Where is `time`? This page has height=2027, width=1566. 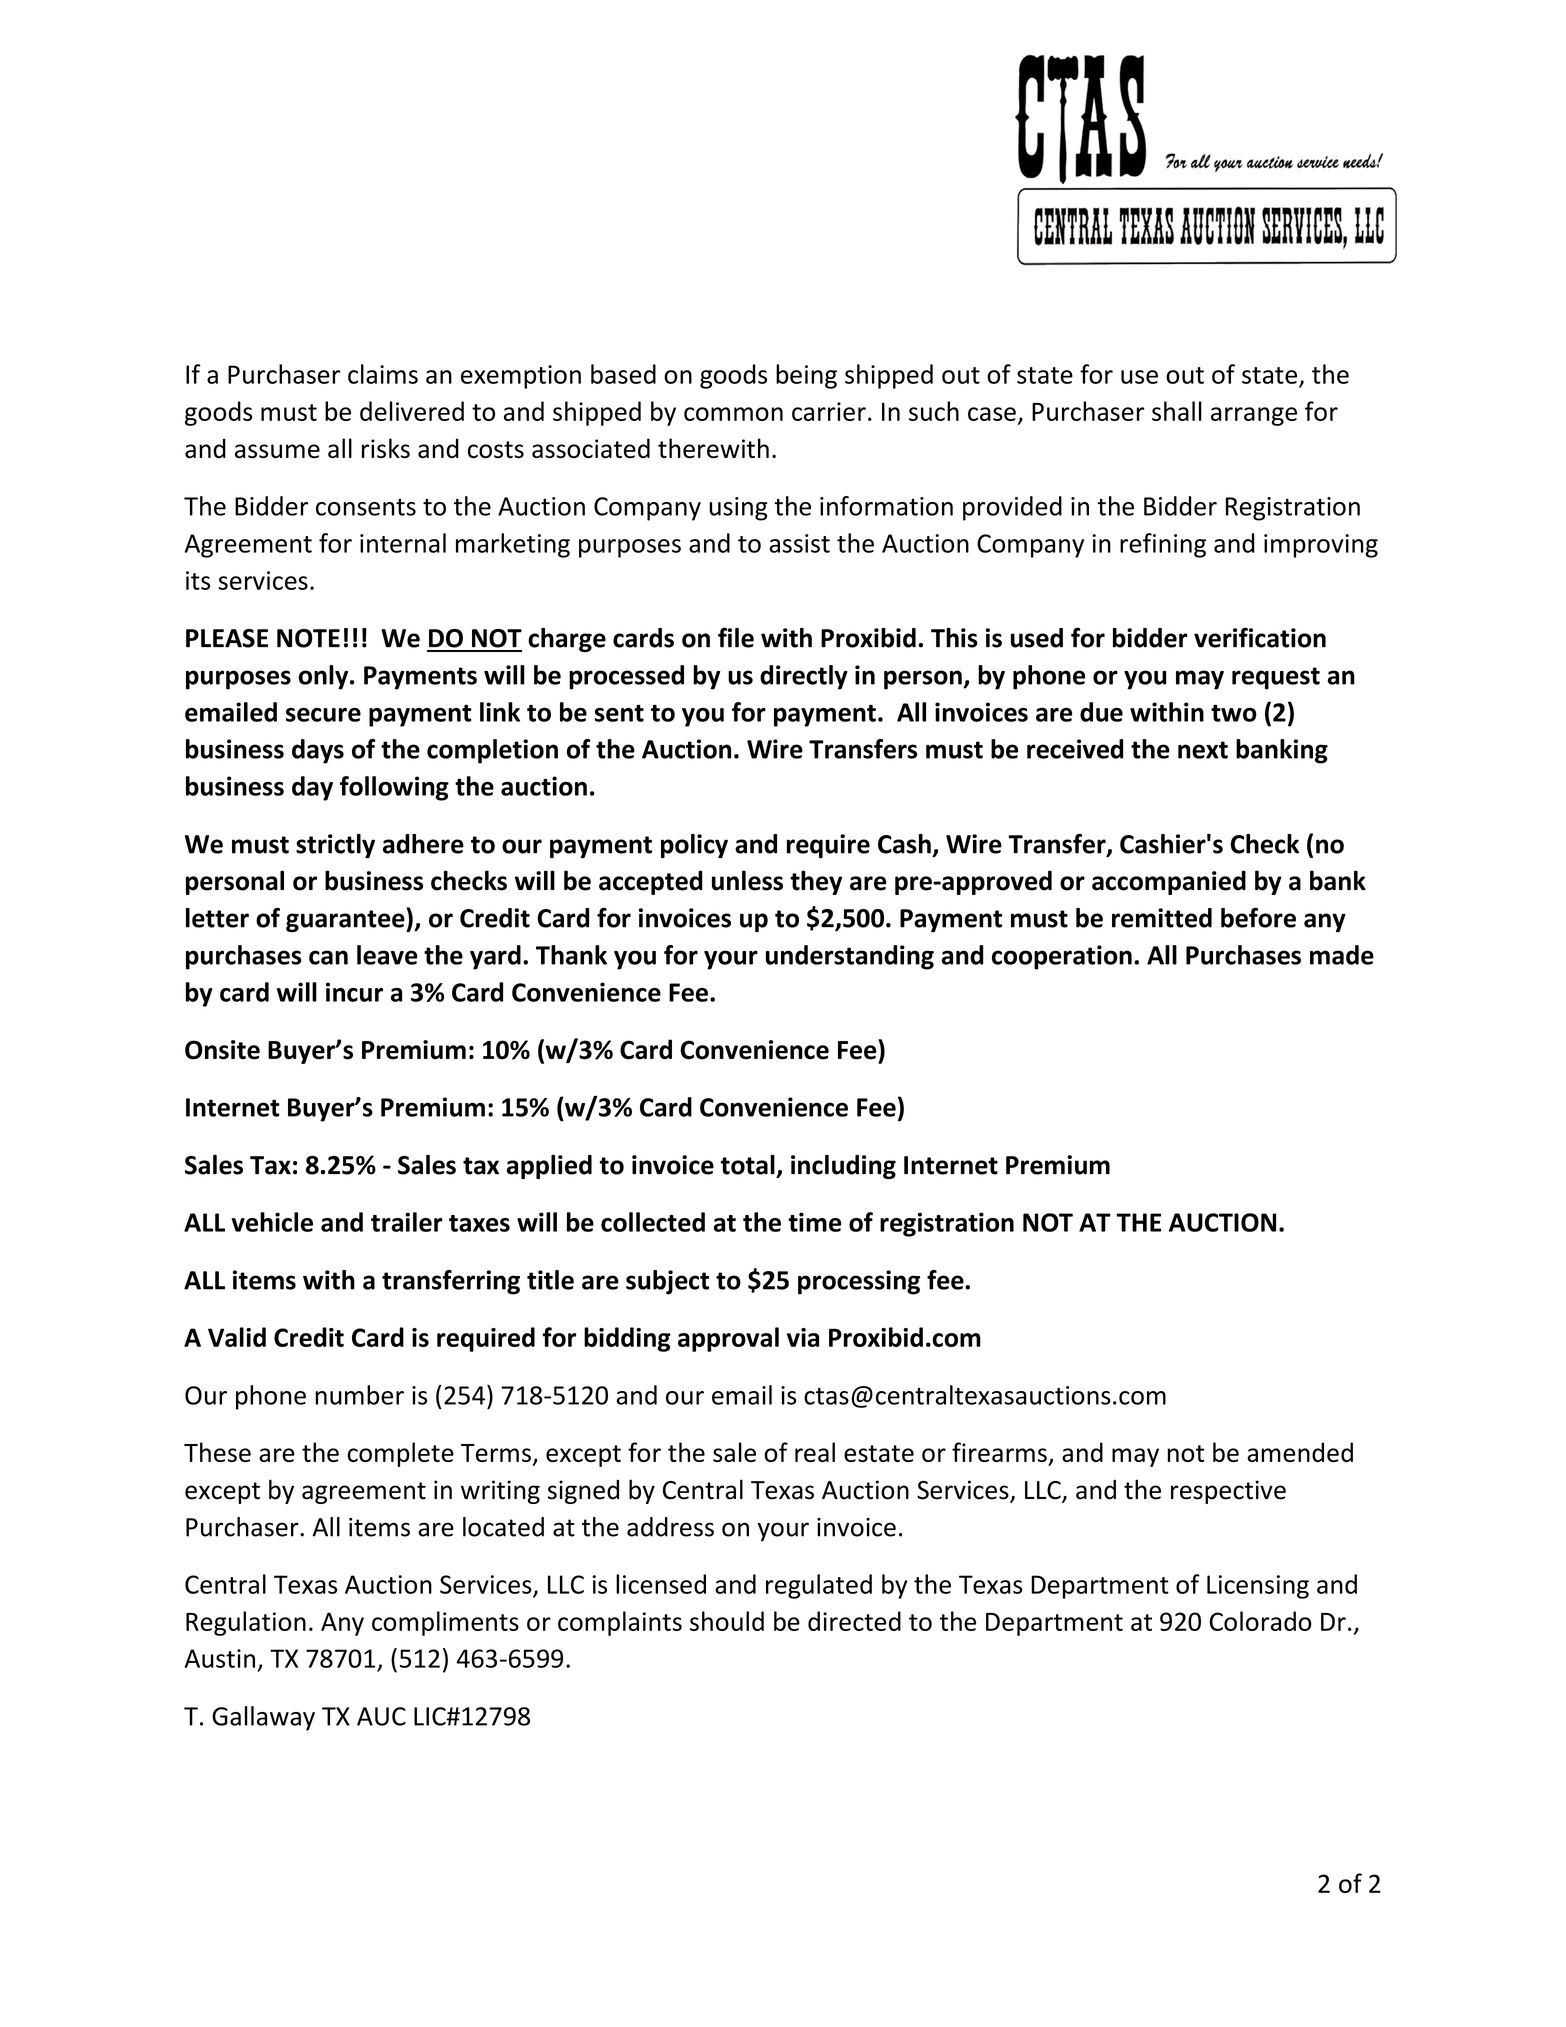
time is located at coordinates (814, 1222).
